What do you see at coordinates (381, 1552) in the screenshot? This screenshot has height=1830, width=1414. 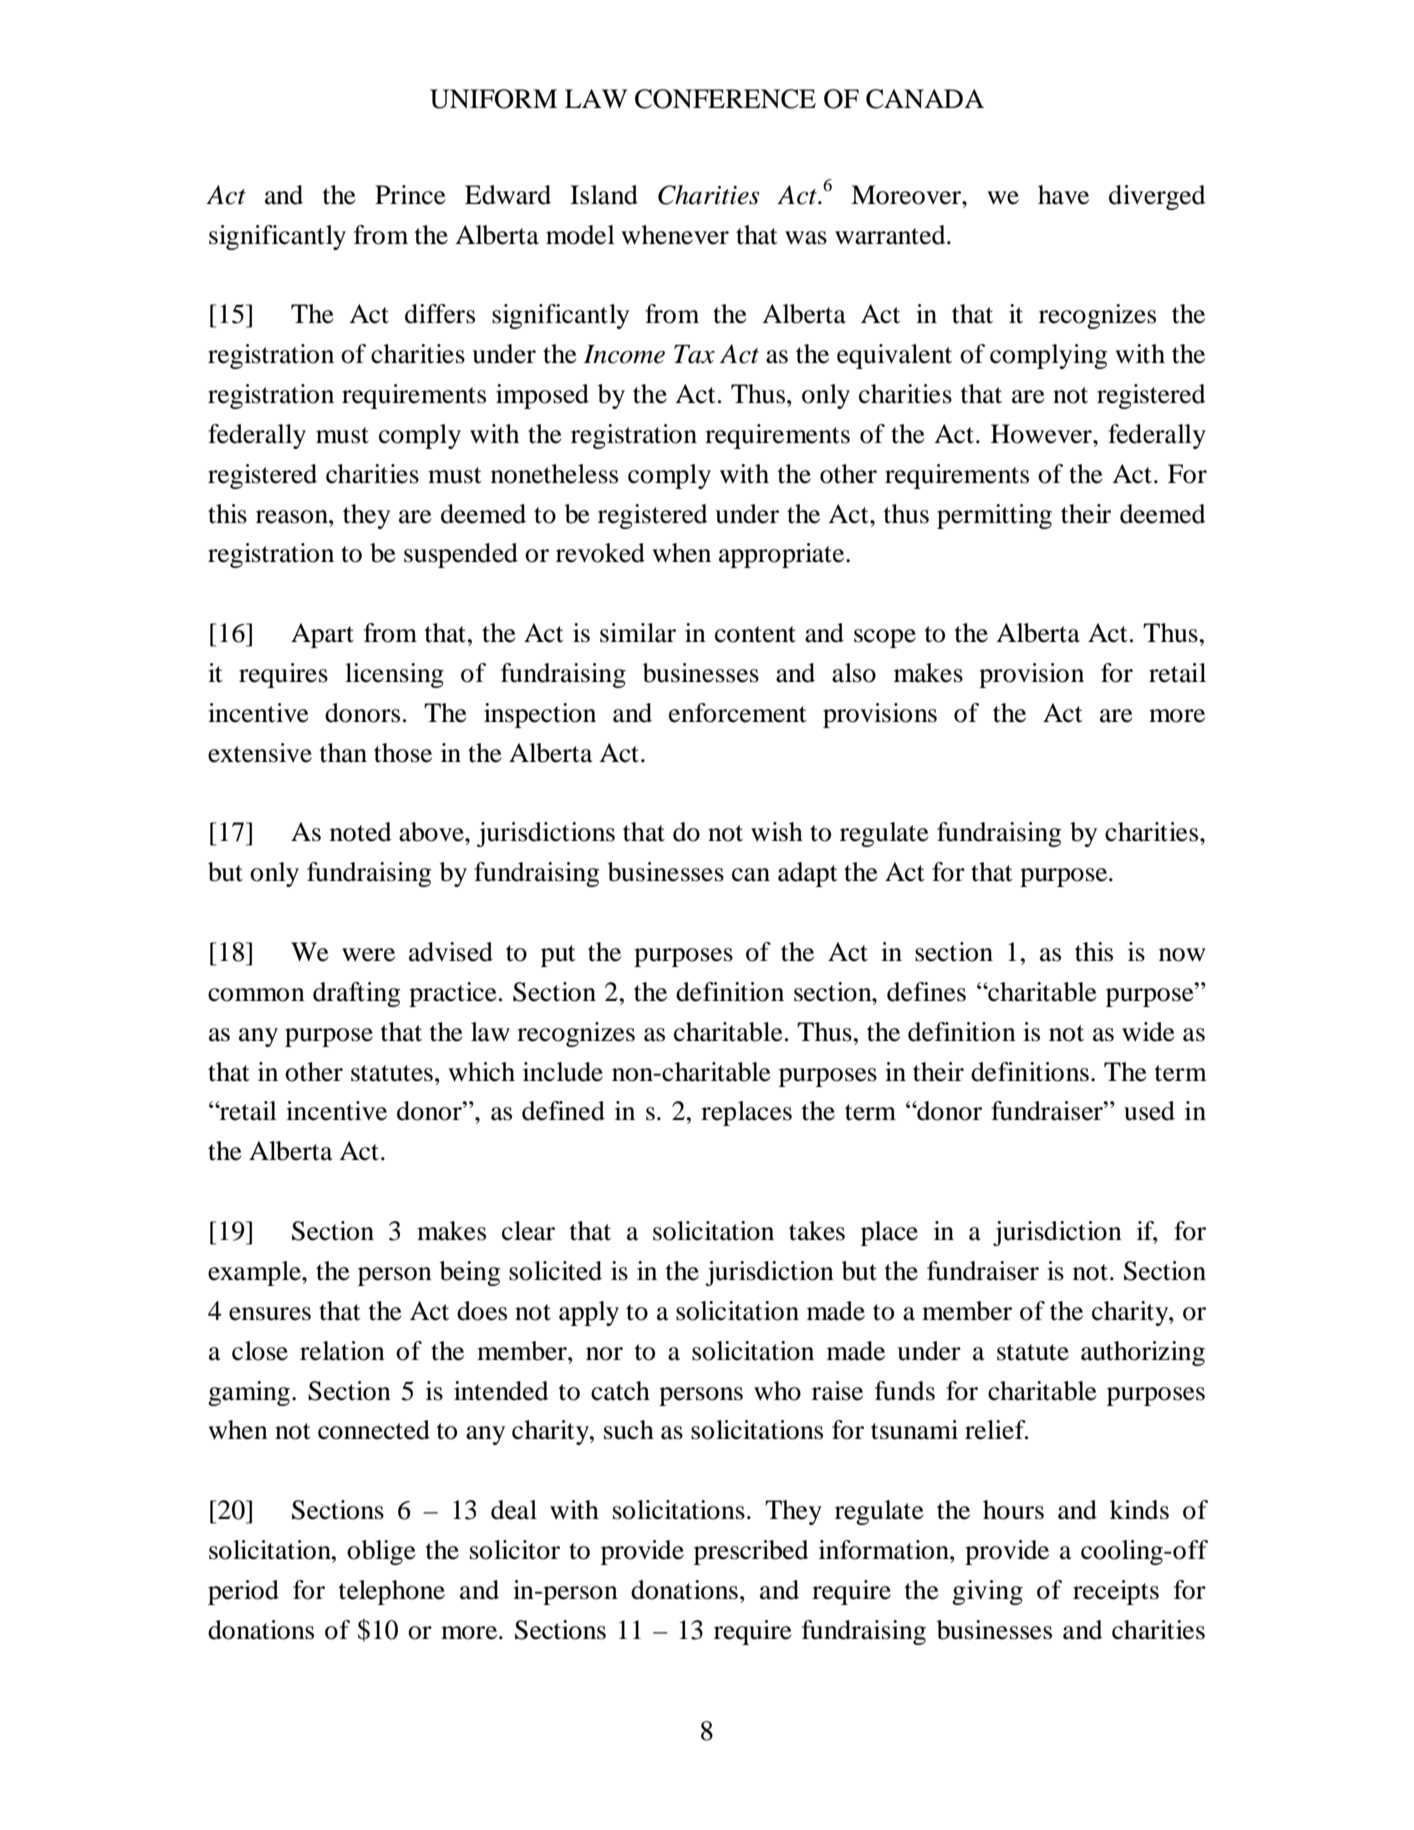 I see `oblige` at bounding box center [381, 1552].
